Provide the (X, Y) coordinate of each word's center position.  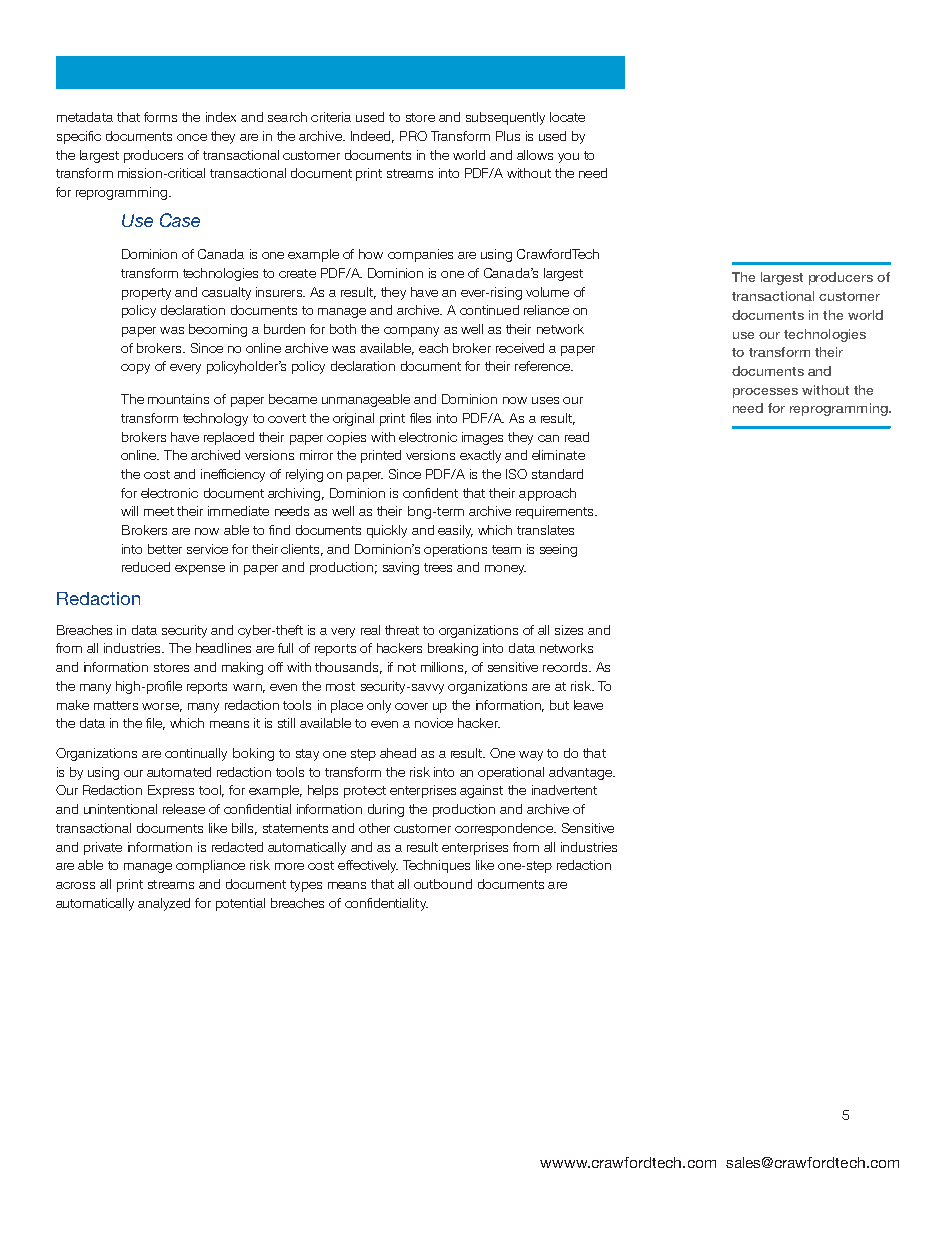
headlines (223, 648)
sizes (569, 630)
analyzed (164, 904)
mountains (178, 399)
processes (765, 393)
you (568, 158)
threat (402, 630)
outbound (443, 884)
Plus (508, 136)
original (353, 419)
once (192, 137)
